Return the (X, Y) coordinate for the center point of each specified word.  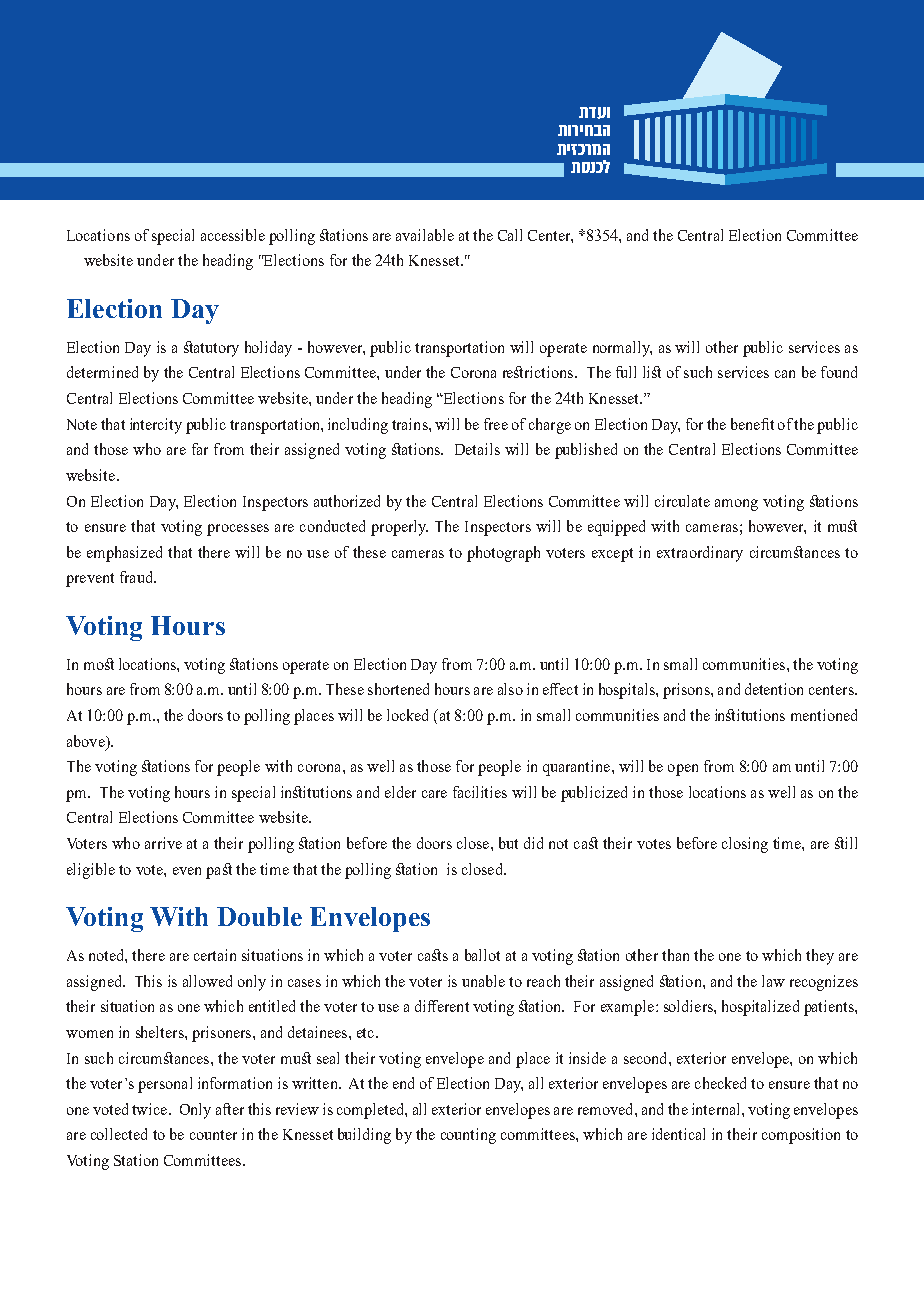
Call (510, 235)
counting (468, 1136)
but (508, 843)
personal (165, 1085)
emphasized (124, 554)
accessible (233, 235)
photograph (503, 554)
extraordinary (700, 554)
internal (717, 1109)
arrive (163, 843)
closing (745, 845)
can (785, 374)
